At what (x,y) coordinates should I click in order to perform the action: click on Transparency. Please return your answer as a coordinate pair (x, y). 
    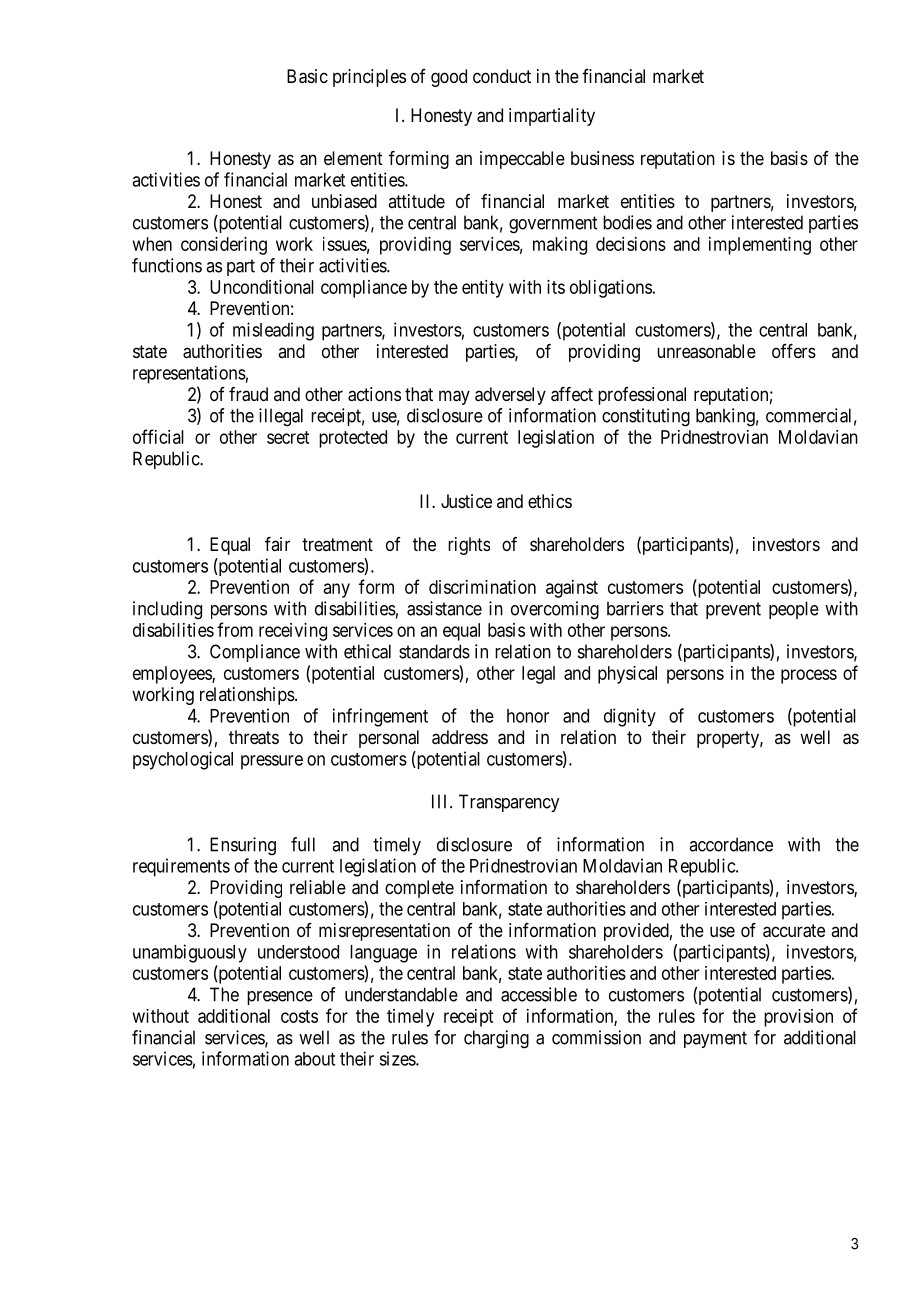
    Looking at the image, I should click on (509, 803).
